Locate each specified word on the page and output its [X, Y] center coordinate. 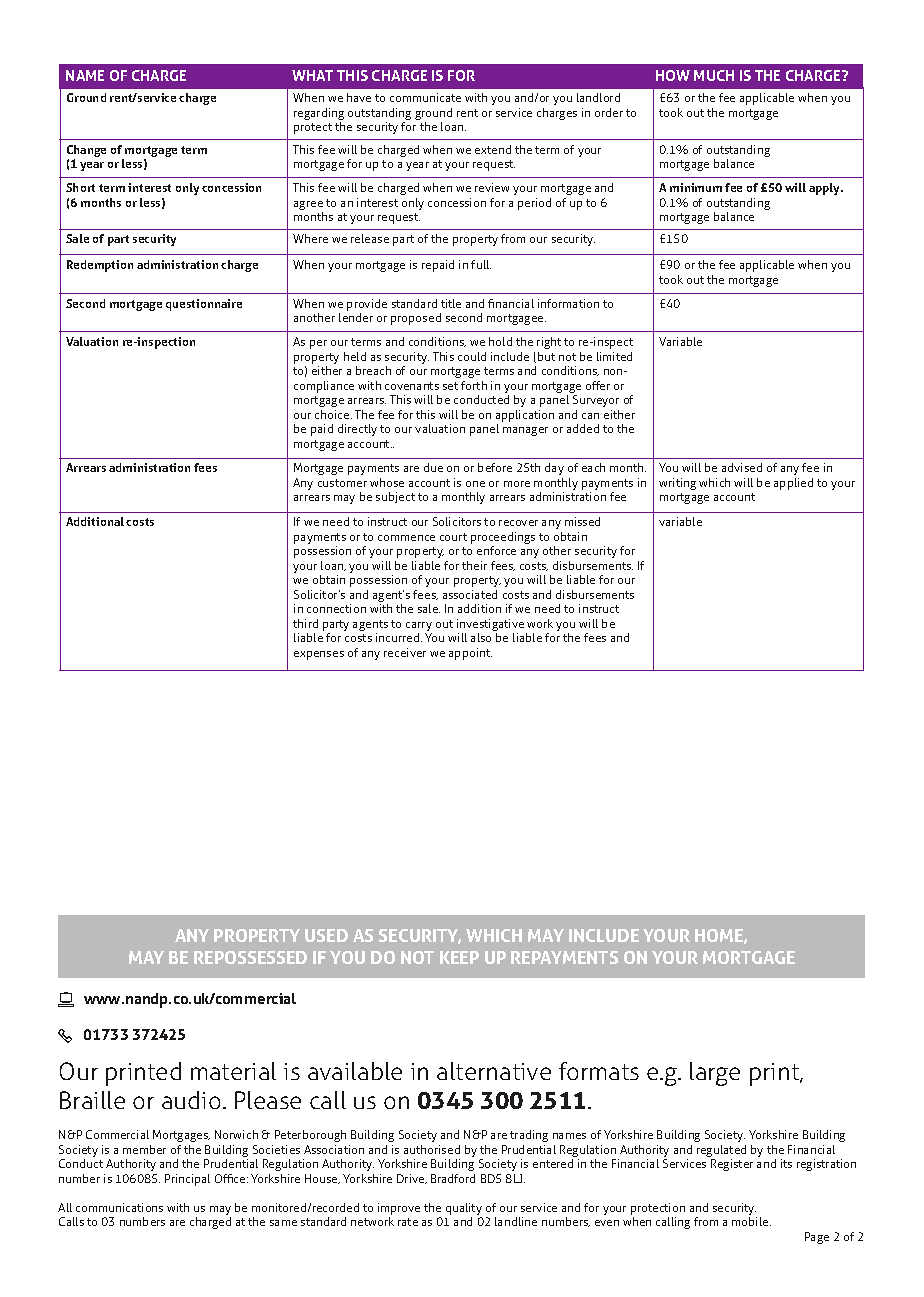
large [715, 1074]
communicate [425, 97]
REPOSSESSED [250, 957]
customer [342, 483]
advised [742, 467]
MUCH [714, 75]
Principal [187, 1180]
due [433, 467]
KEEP [459, 957]
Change [86, 152]
